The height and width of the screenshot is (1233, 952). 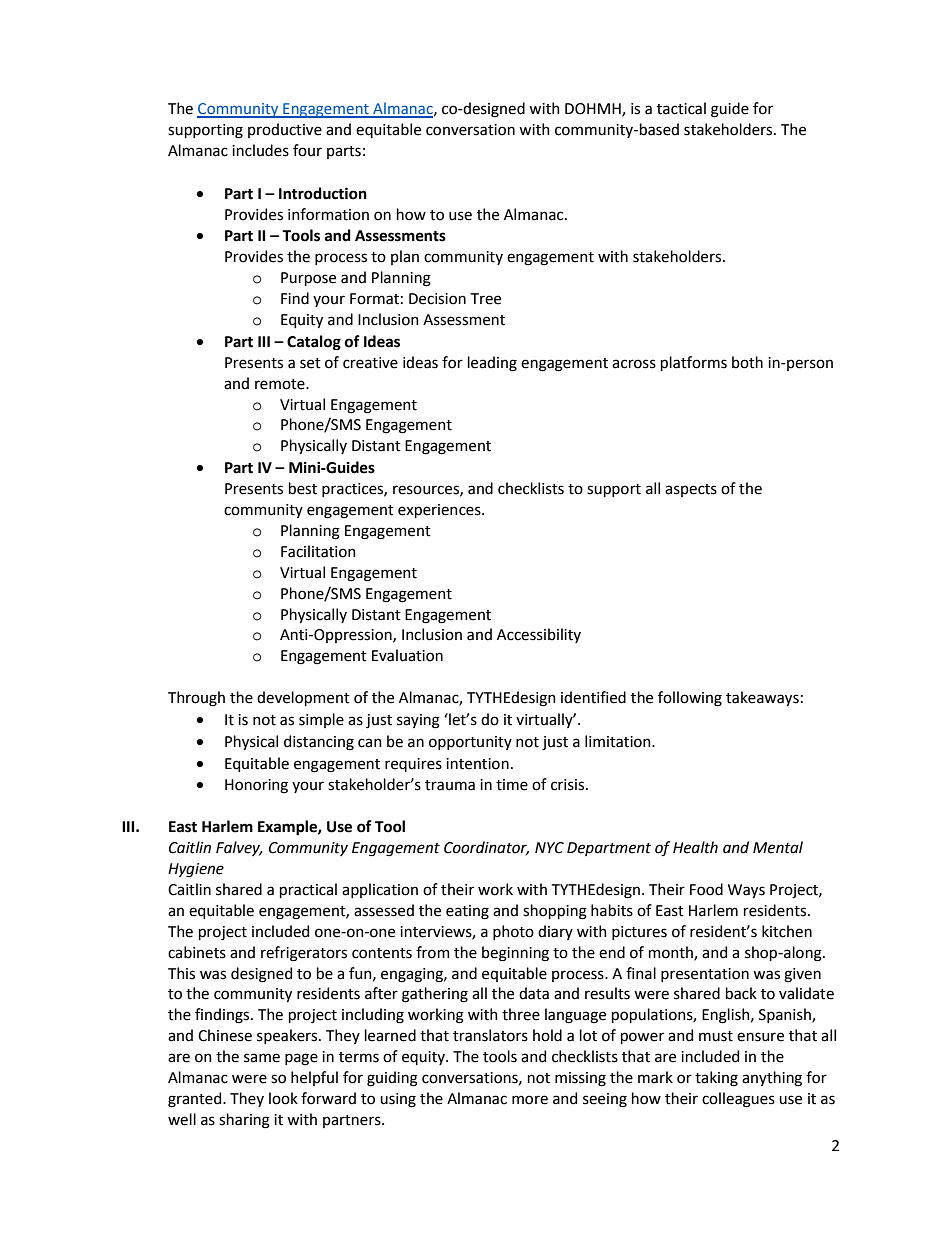 What do you see at coordinates (477, 764) in the screenshot?
I see `intention` at bounding box center [477, 764].
